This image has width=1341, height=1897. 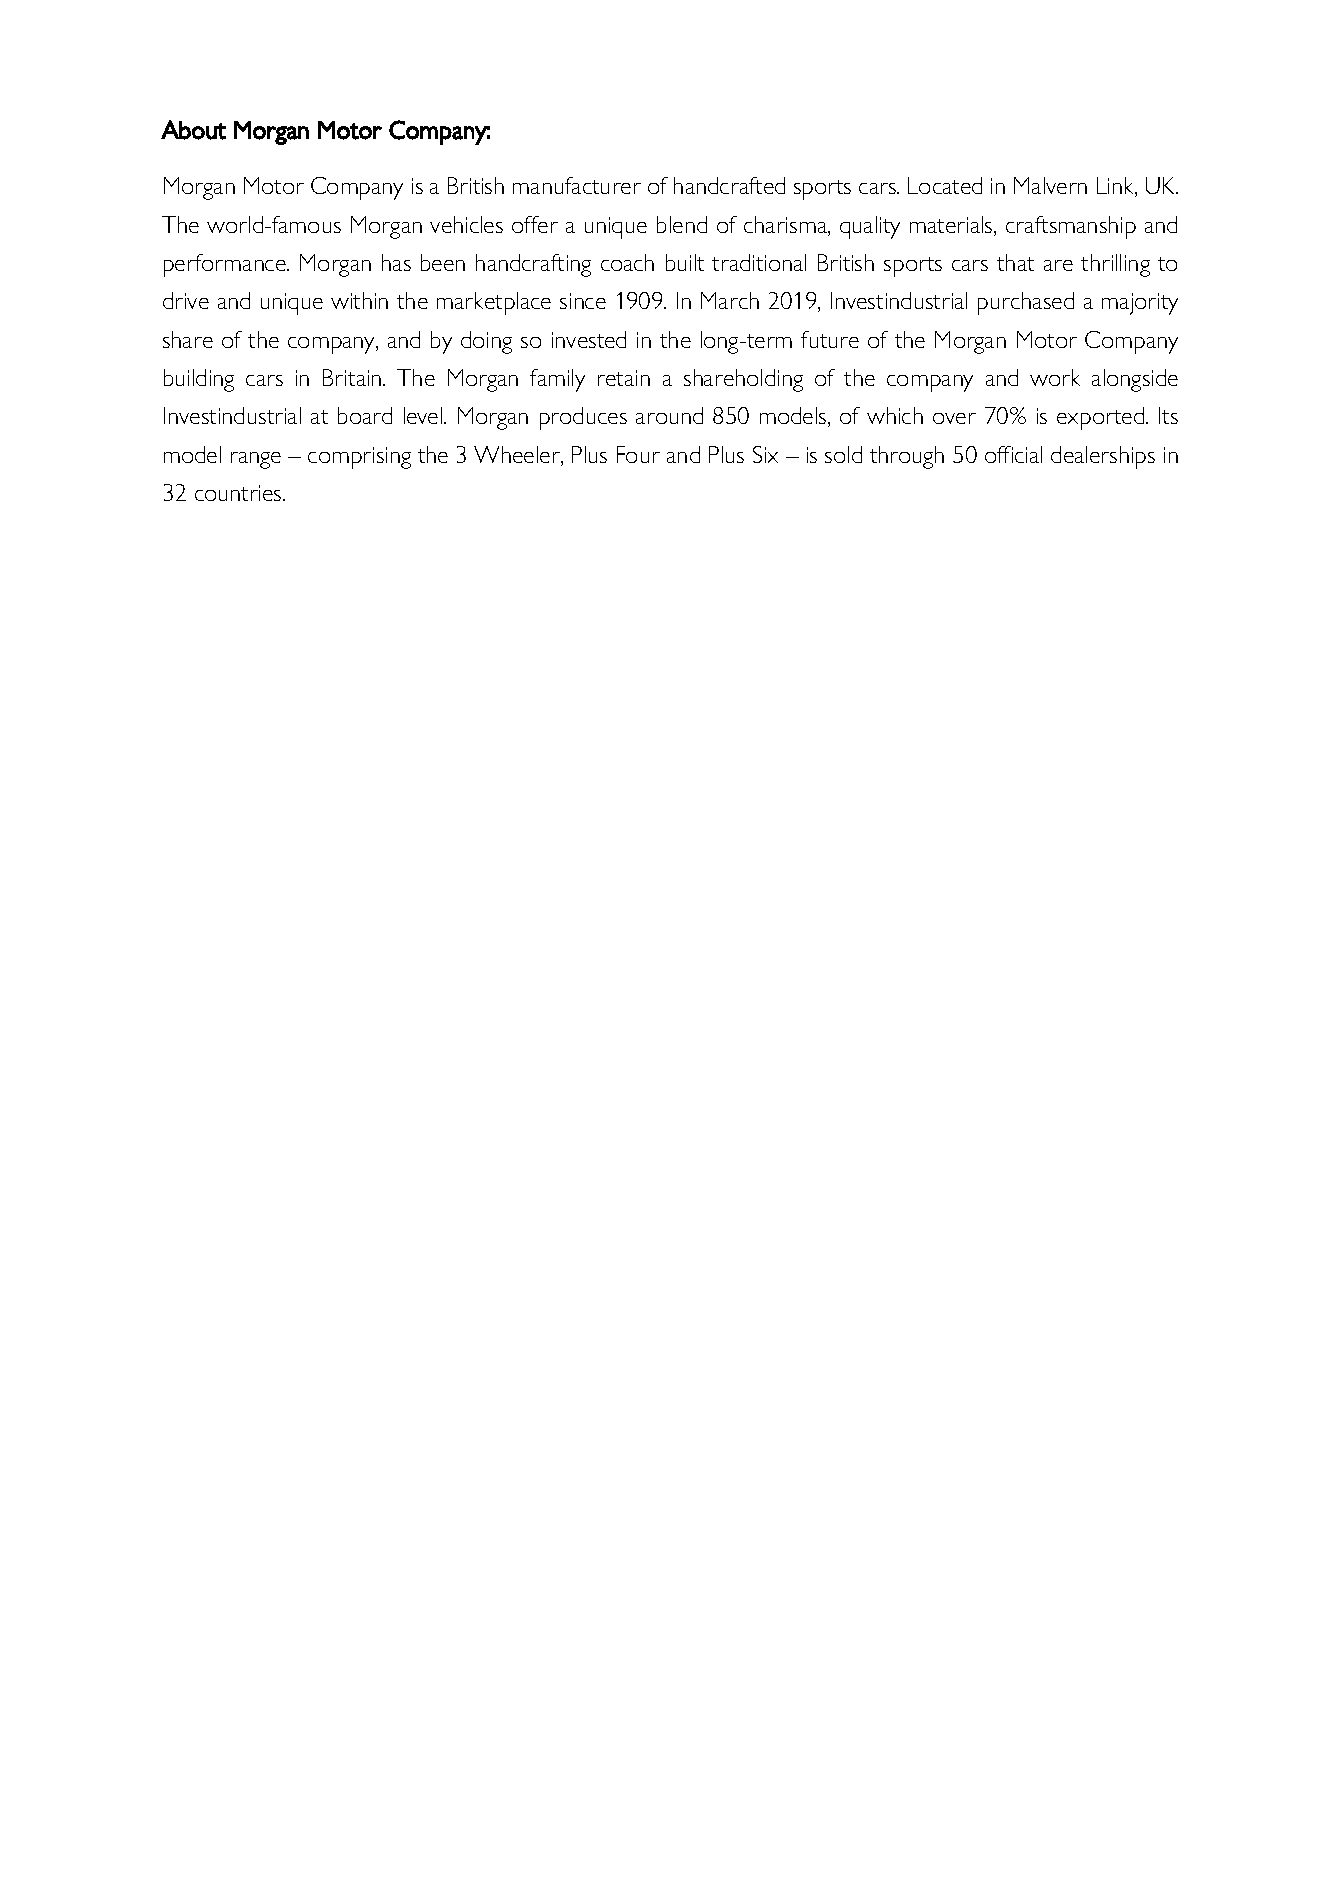 I want to click on About, so click(x=193, y=130).
